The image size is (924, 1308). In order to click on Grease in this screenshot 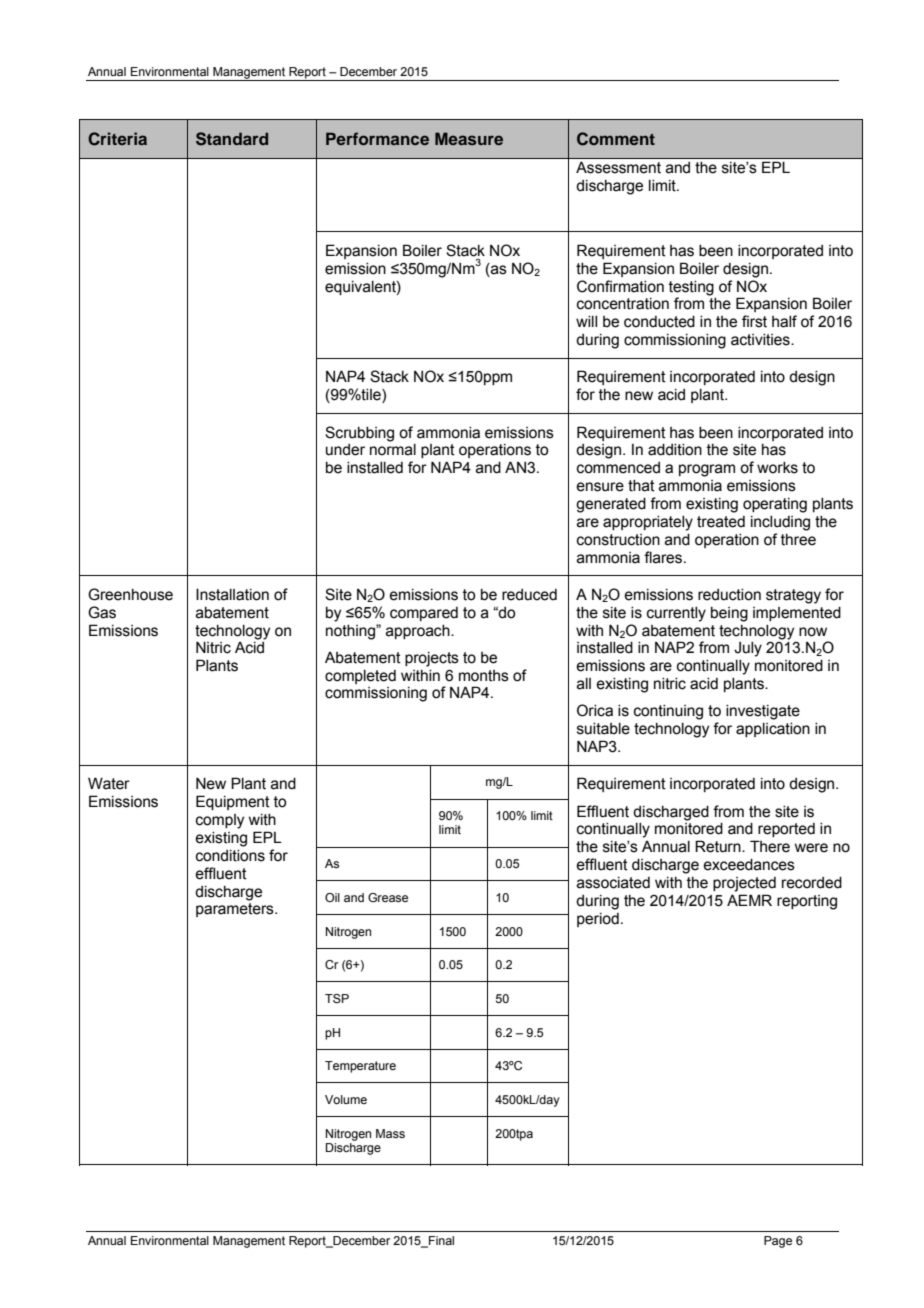, I will do `click(388, 897)`.
